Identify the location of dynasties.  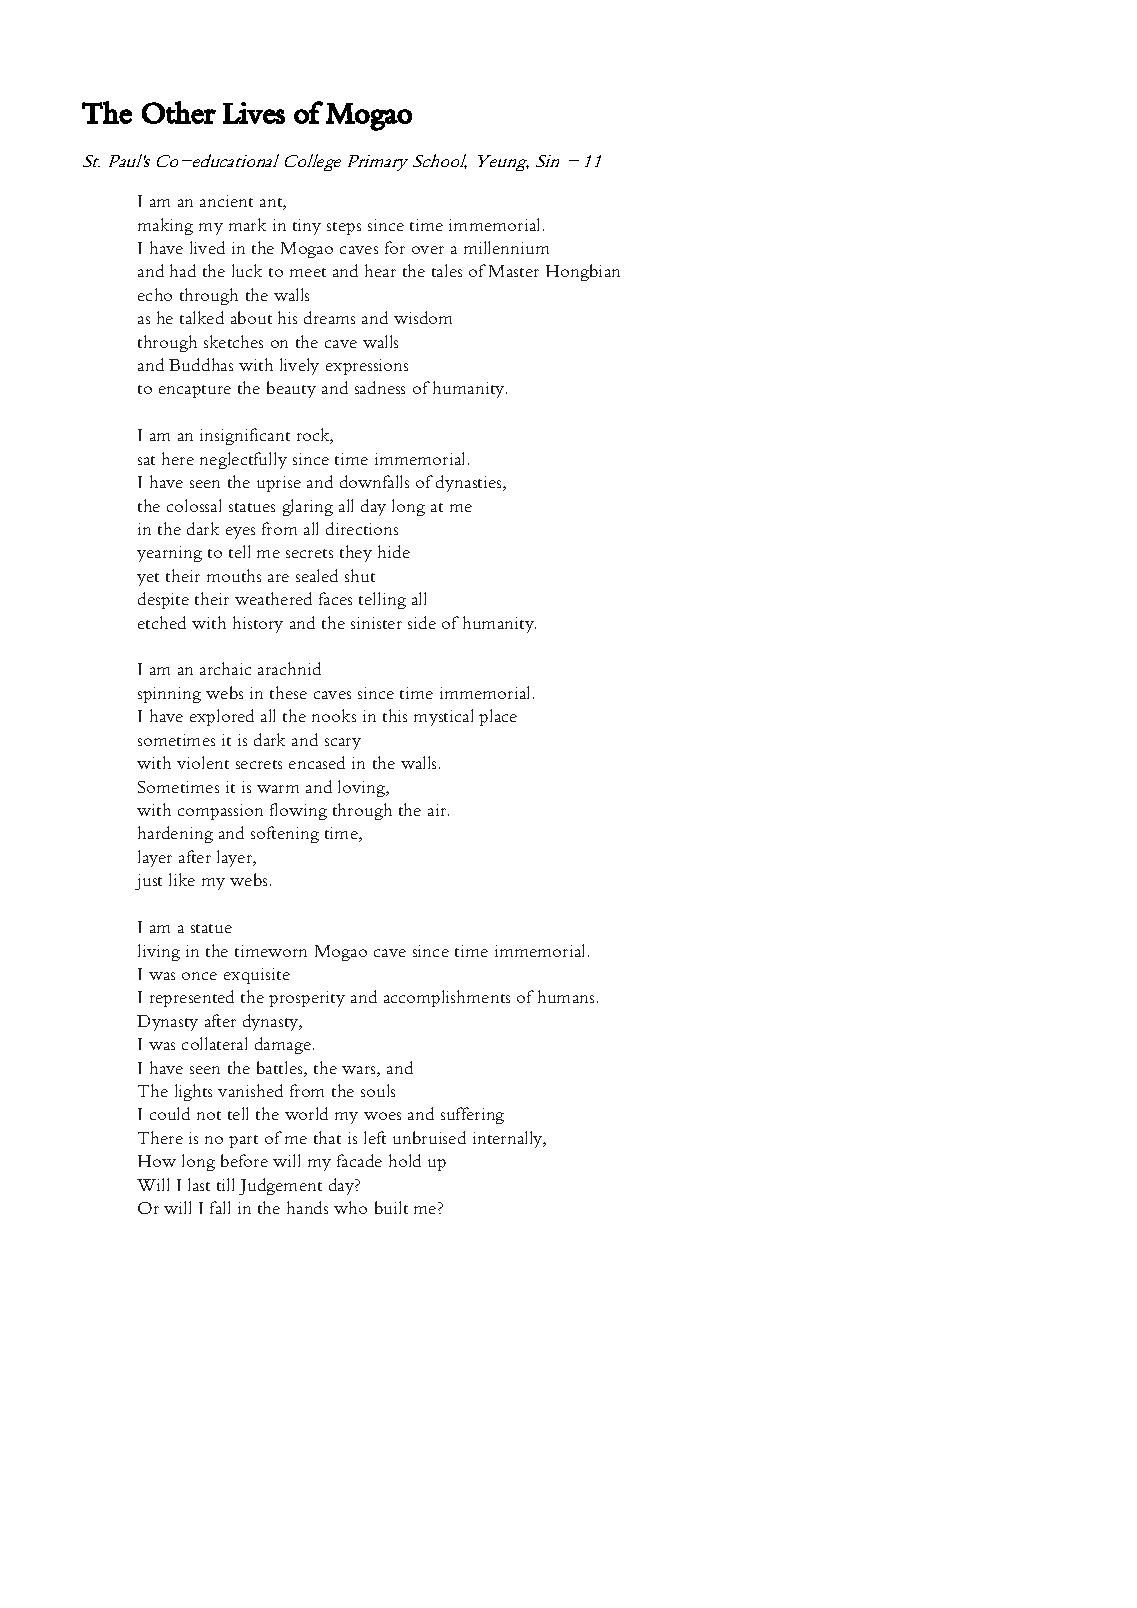
(470, 483).
